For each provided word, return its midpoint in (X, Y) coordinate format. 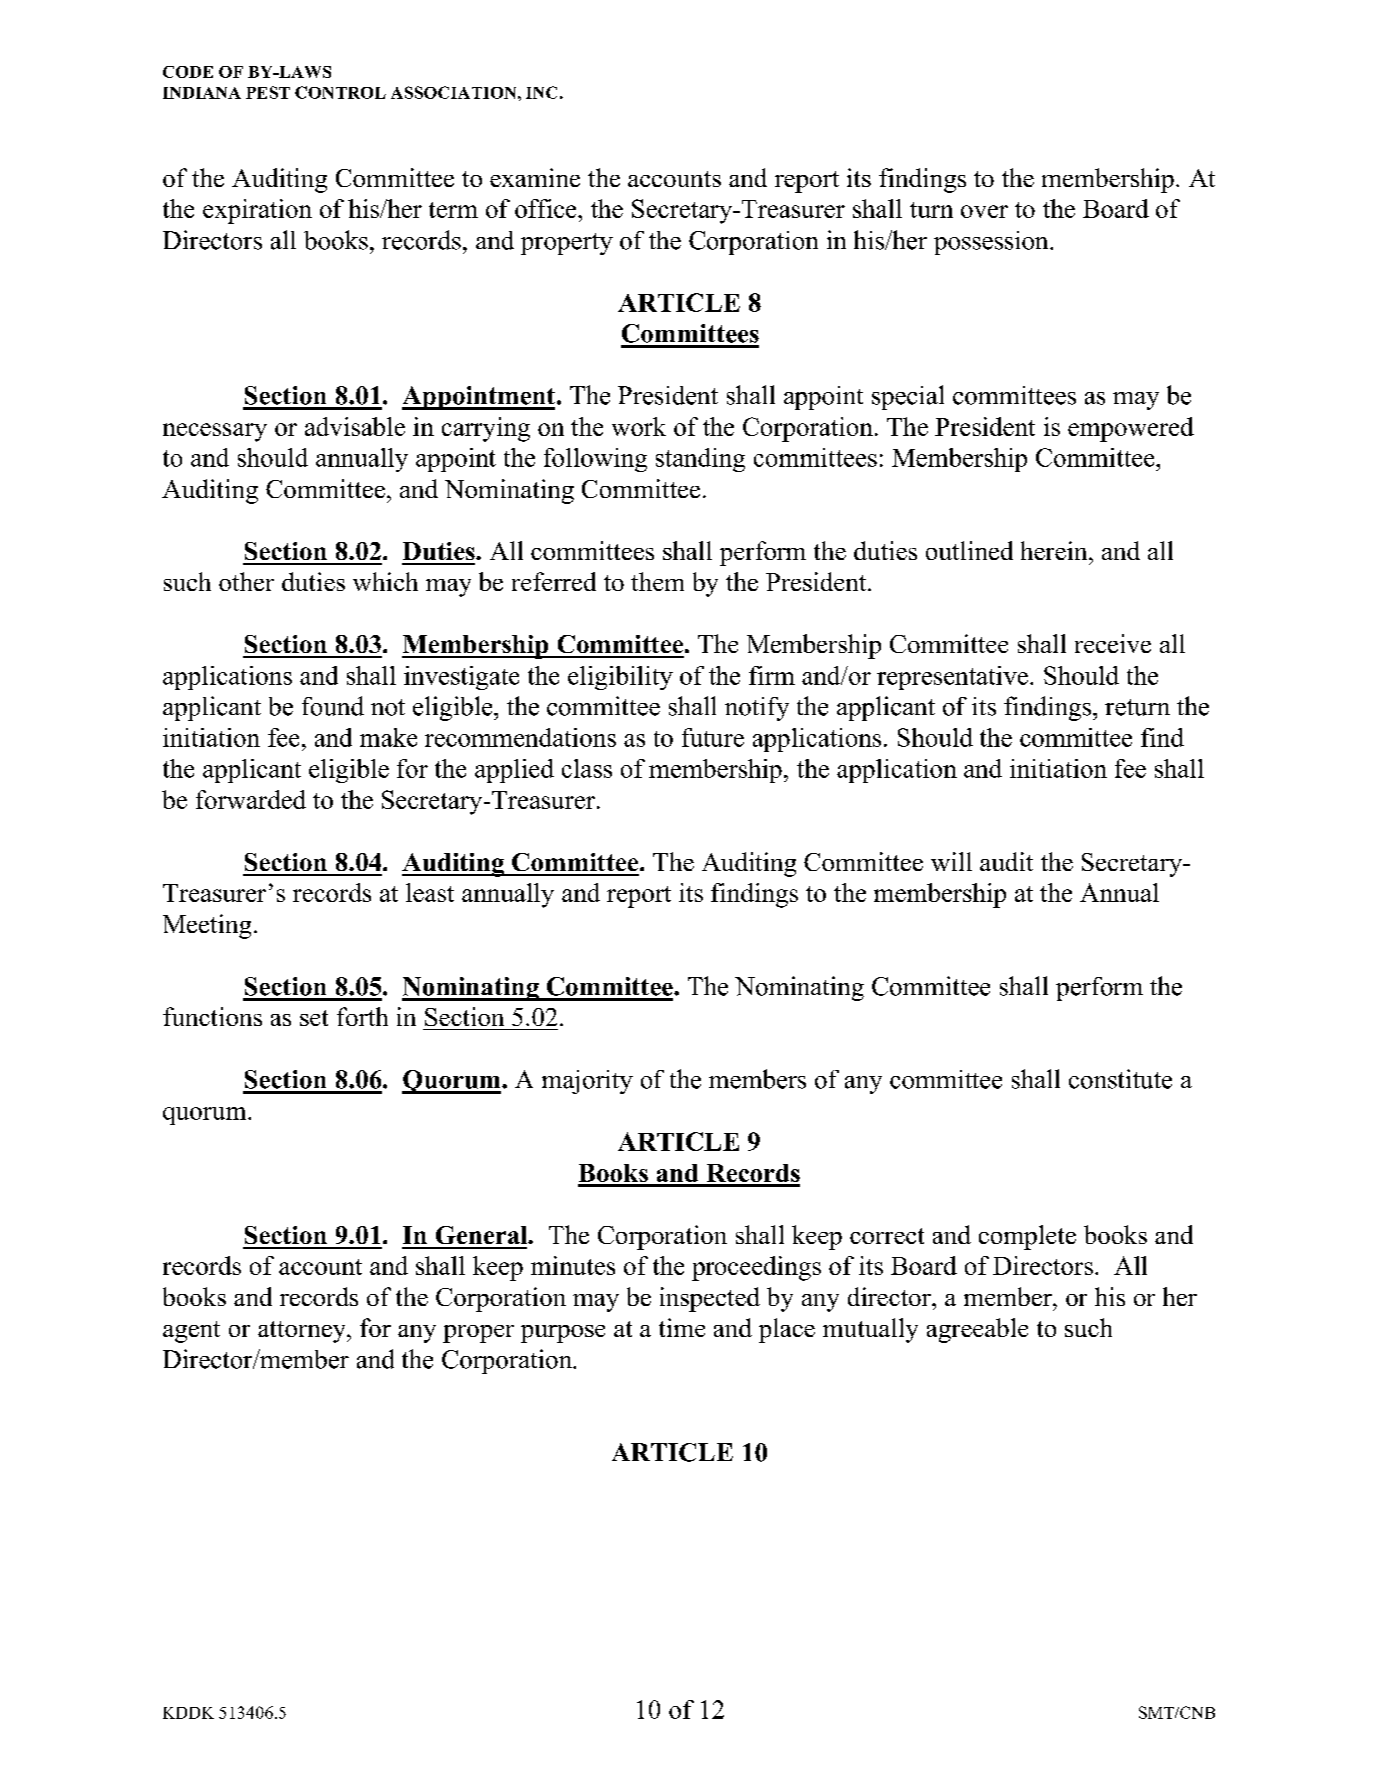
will (951, 861)
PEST (268, 92)
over (984, 211)
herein (1055, 550)
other (246, 581)
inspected (710, 1299)
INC (541, 92)
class (587, 768)
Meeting (207, 926)
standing (700, 460)
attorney (303, 1332)
